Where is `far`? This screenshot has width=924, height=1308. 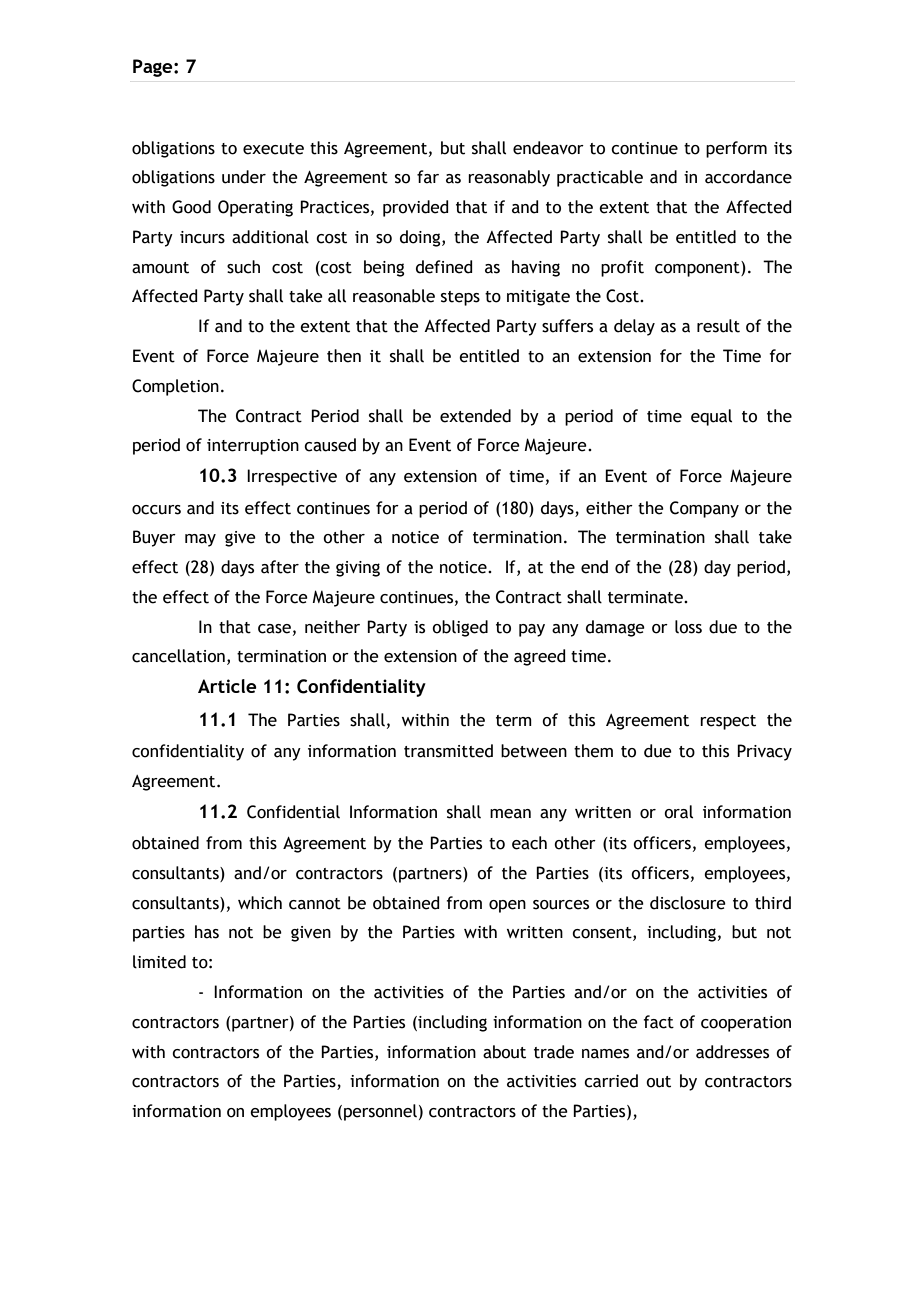
far is located at coordinates (428, 177).
